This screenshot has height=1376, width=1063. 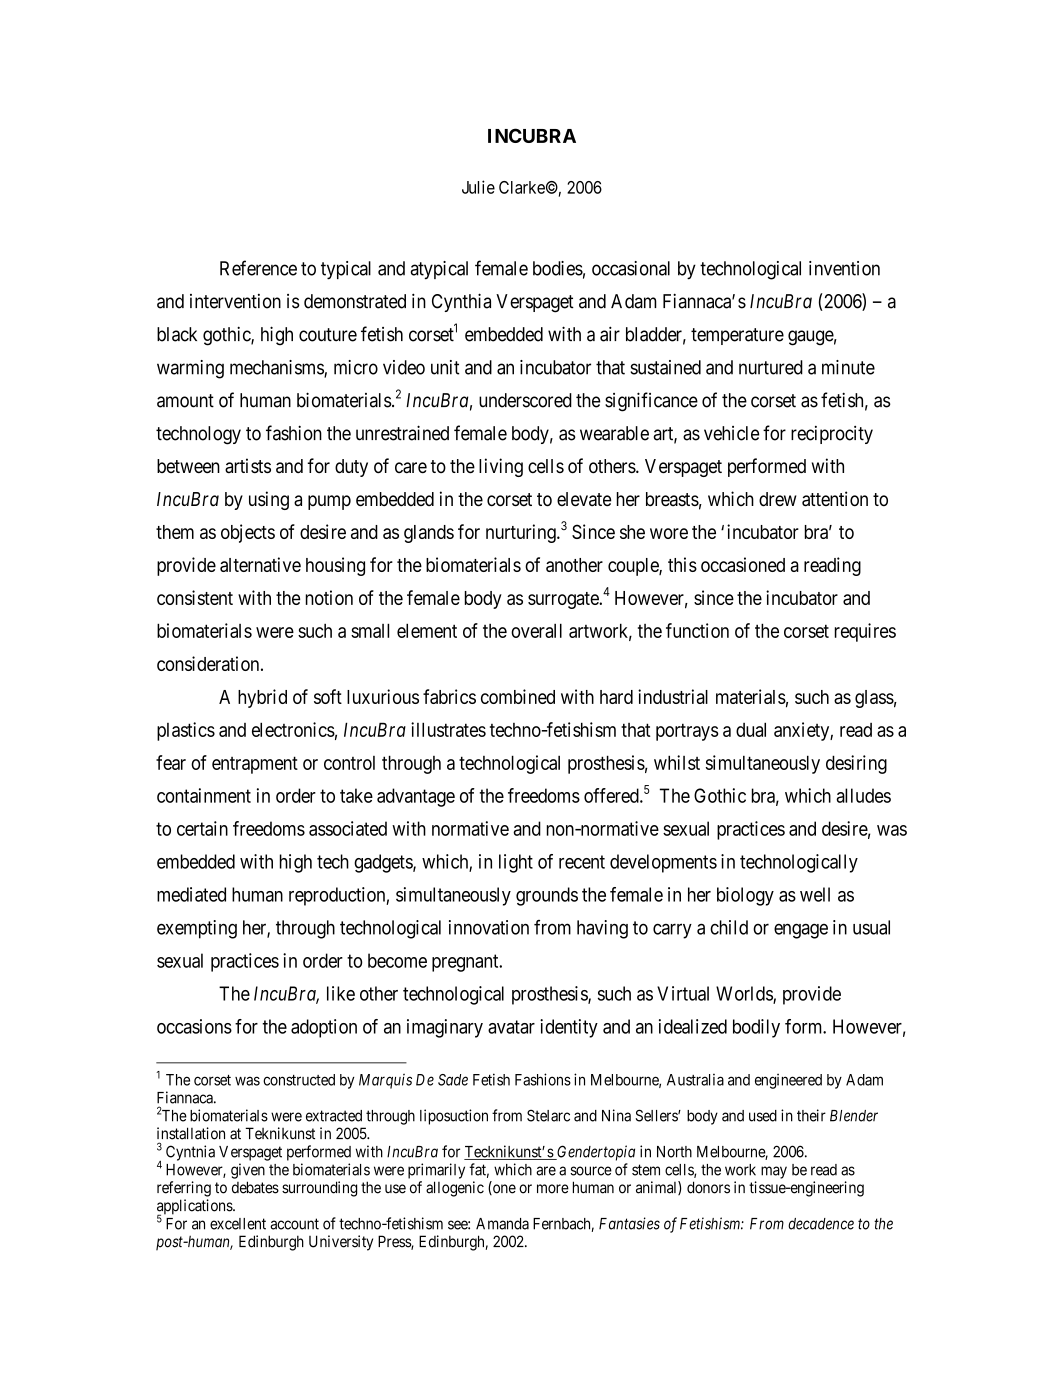 What do you see at coordinates (821, 1224) in the screenshot?
I see `decadence` at bounding box center [821, 1224].
